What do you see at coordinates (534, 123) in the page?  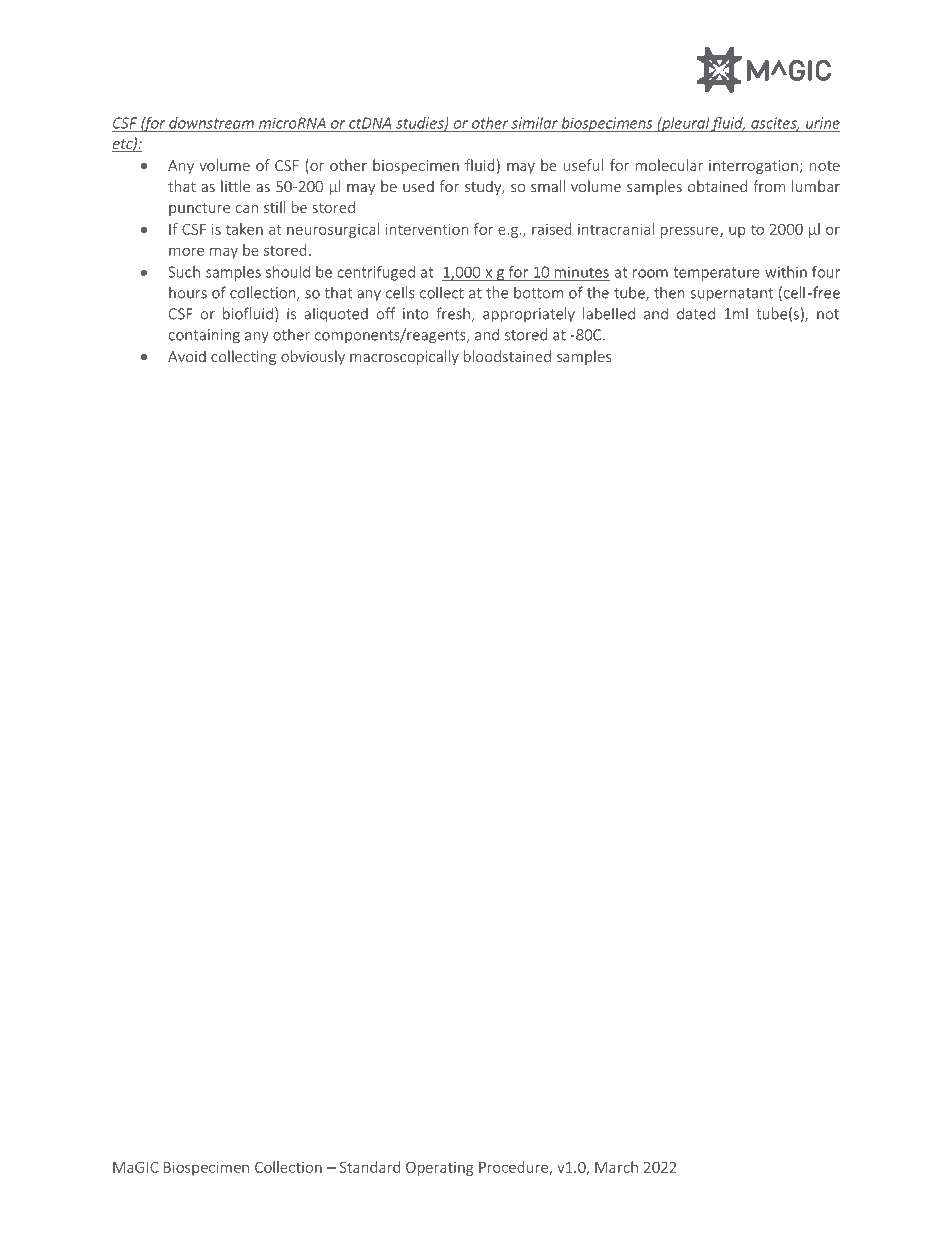 I see `similar` at bounding box center [534, 123].
